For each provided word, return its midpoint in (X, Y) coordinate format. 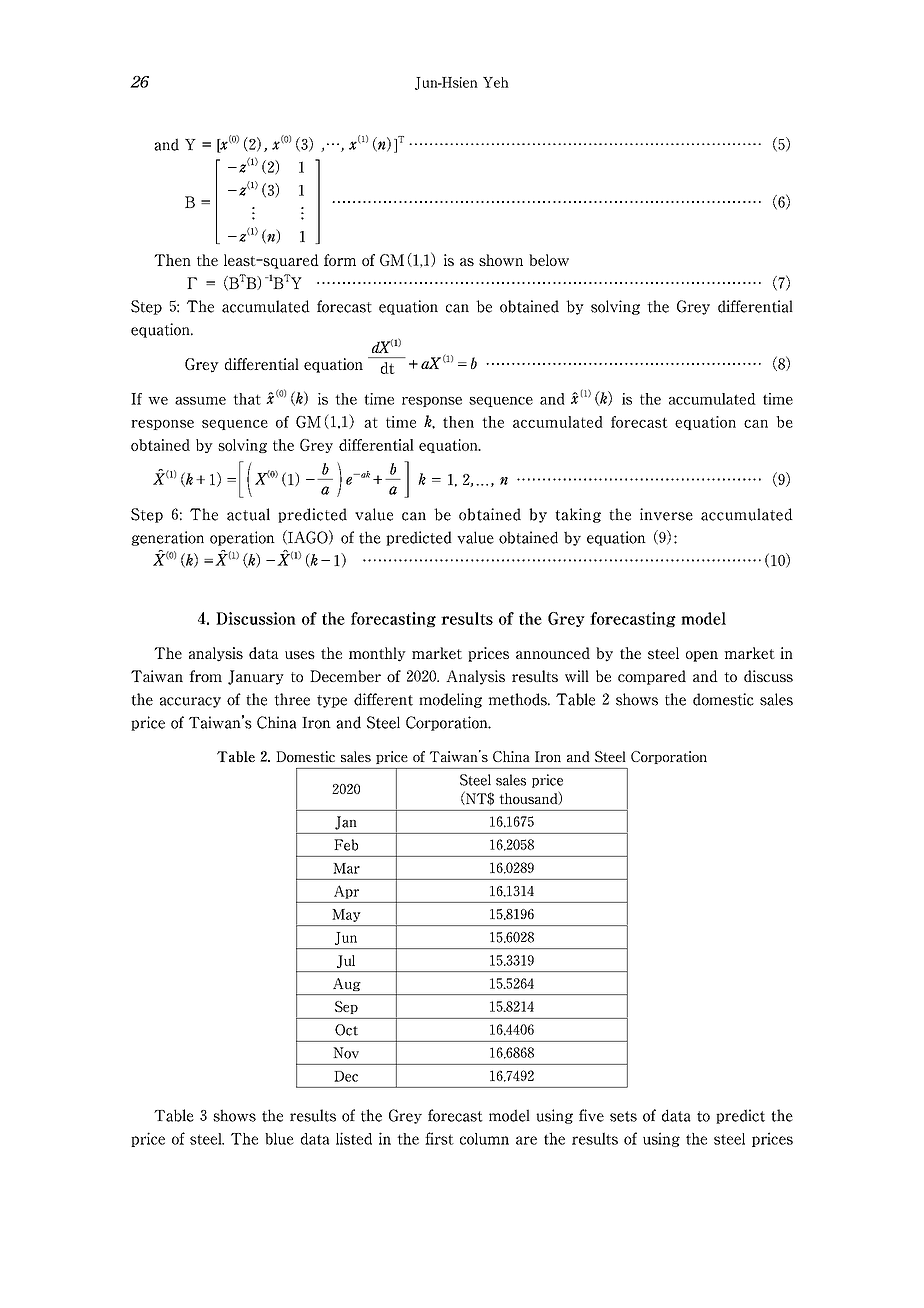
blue (279, 1139)
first (439, 1138)
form (340, 260)
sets (623, 1116)
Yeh (496, 82)
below (549, 260)
